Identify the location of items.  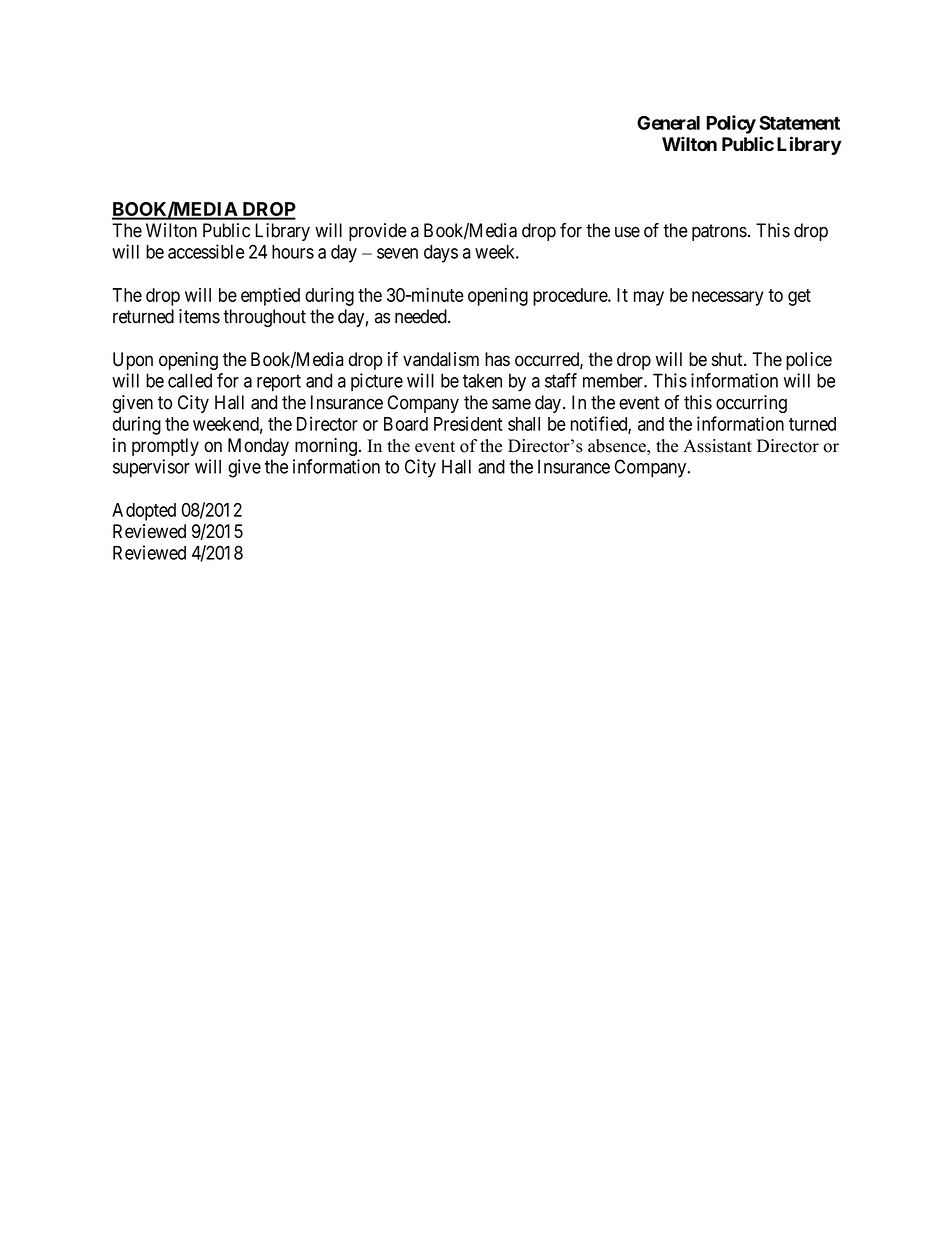
(199, 316).
